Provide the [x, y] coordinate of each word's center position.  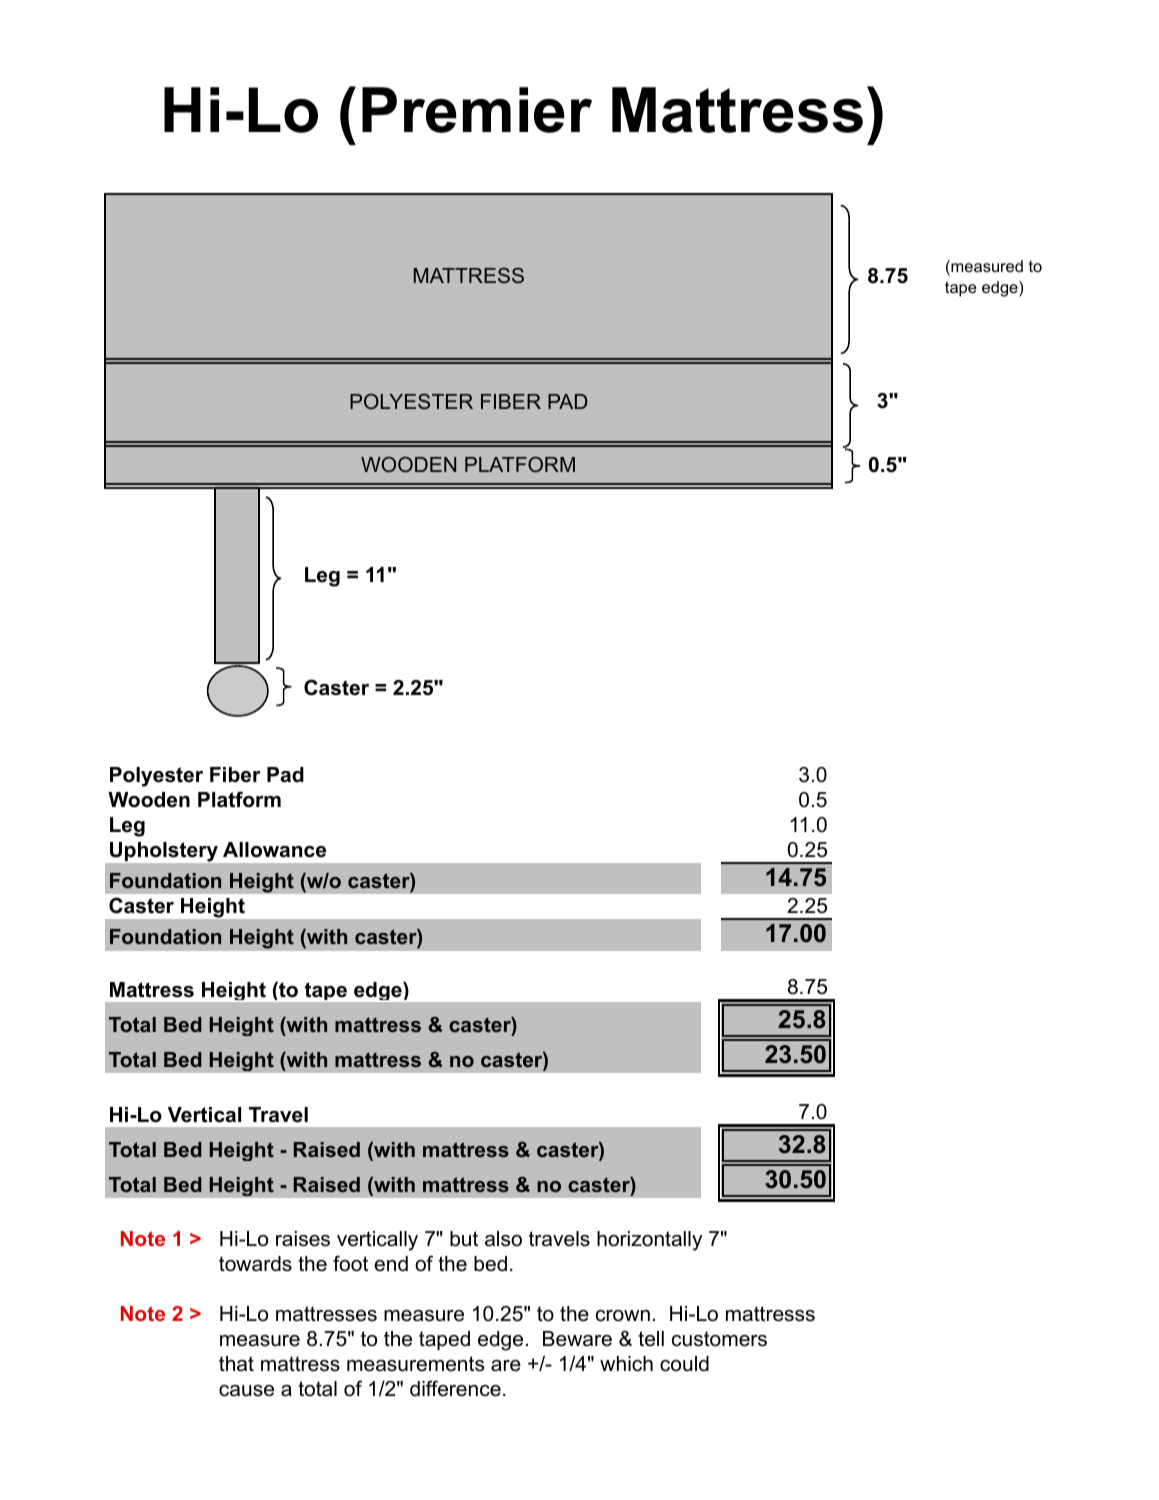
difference [455, 1388]
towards [255, 1264]
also [503, 1239]
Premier [477, 110]
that [236, 1364]
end [391, 1264]
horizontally [649, 1241]
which [626, 1364]
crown [623, 1316]
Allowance [274, 850]
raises [303, 1239]
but [464, 1239]
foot [350, 1263]
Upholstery [164, 852]
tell [651, 1339]
